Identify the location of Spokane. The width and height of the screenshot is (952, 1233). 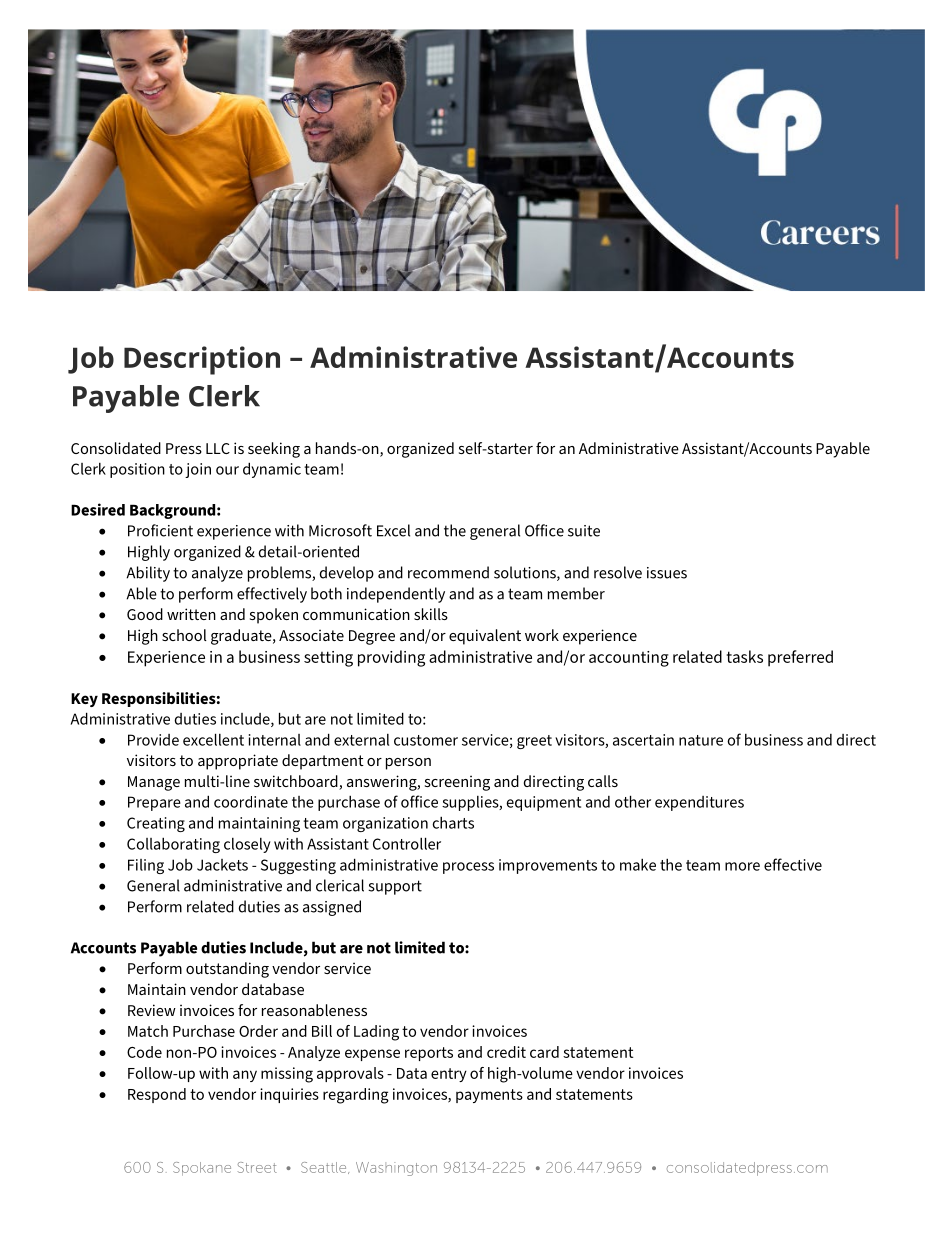
(202, 1169).
